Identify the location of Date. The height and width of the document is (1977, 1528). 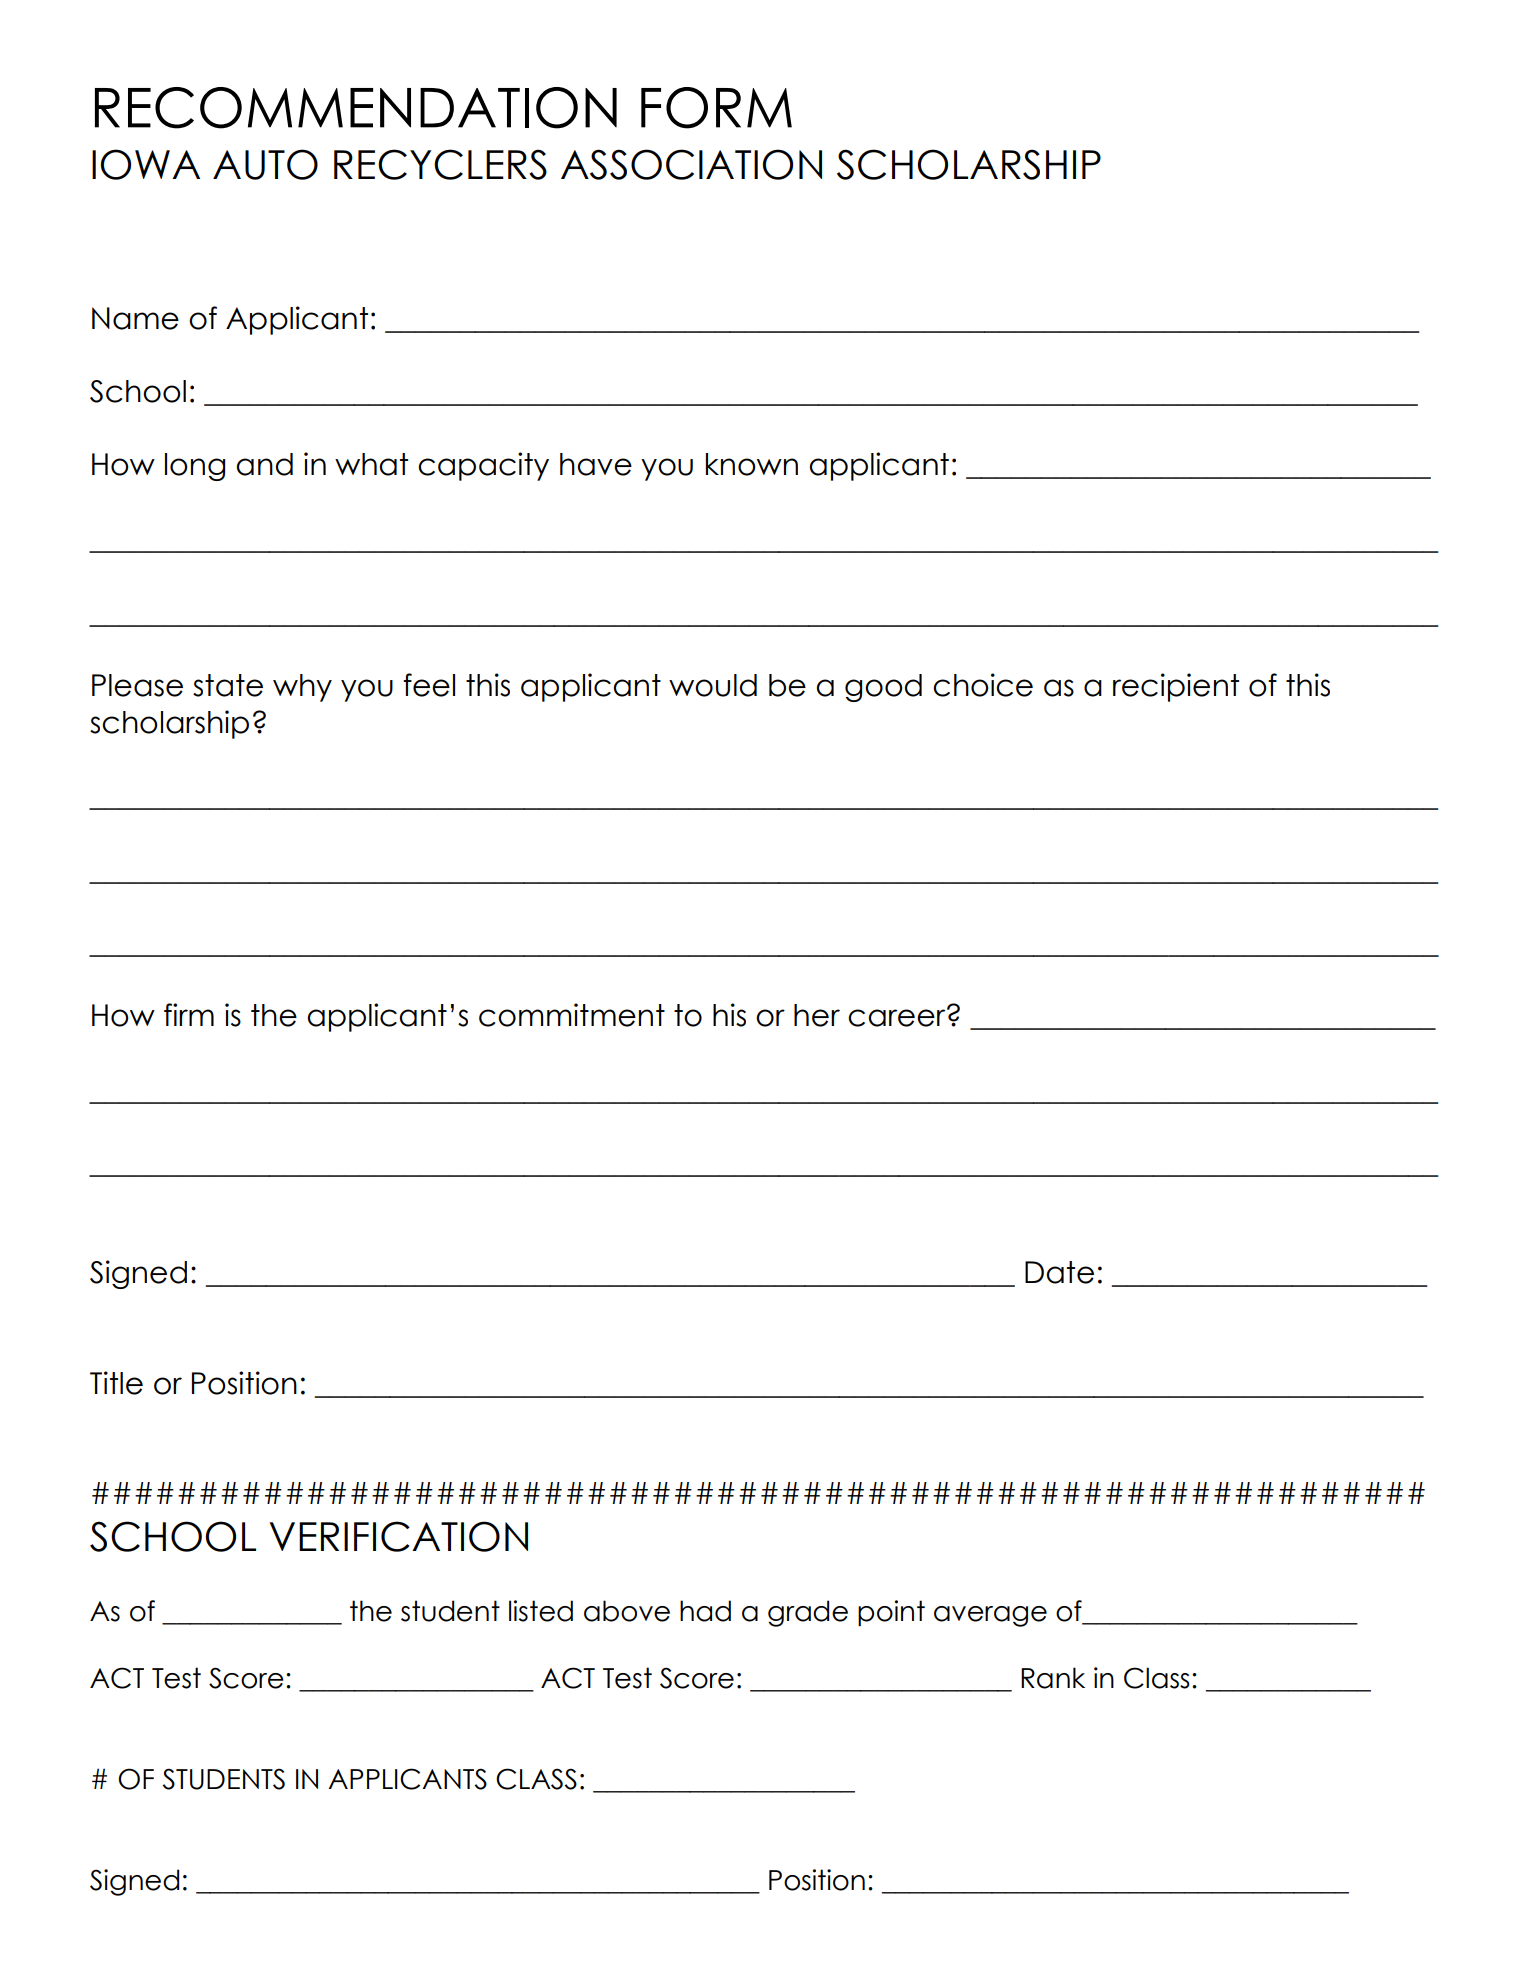
(1059, 1272).
